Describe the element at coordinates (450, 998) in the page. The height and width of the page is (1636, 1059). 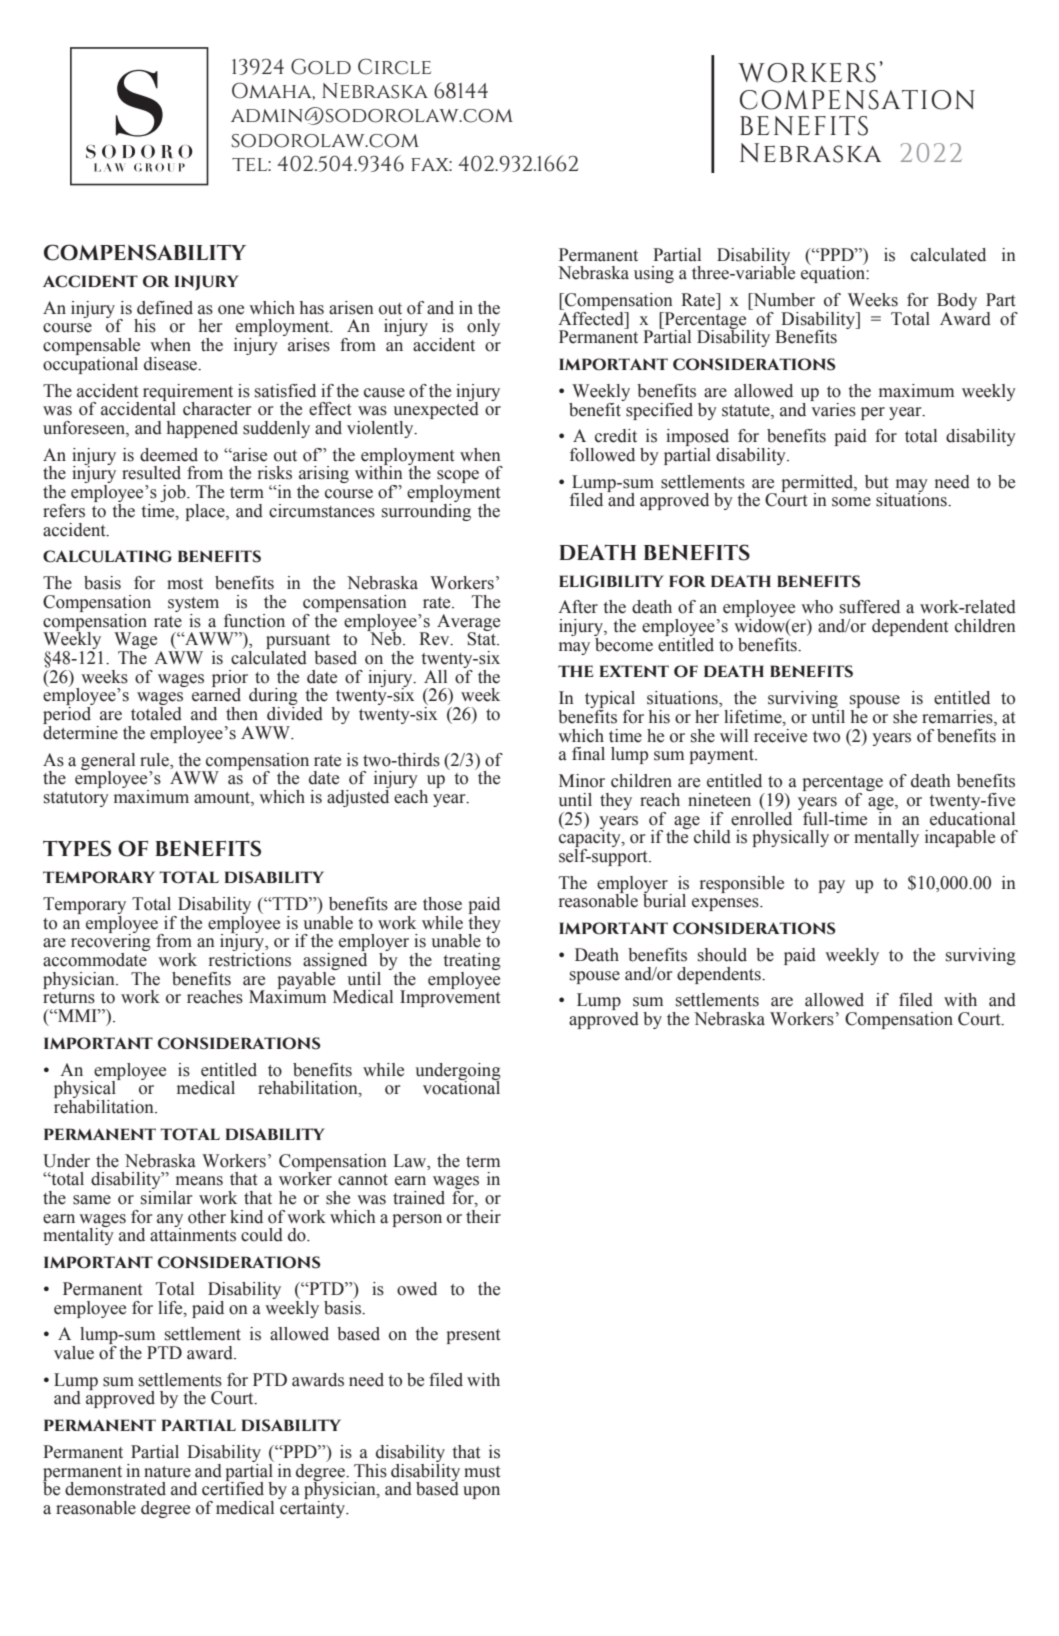
I see `Improvement` at that location.
